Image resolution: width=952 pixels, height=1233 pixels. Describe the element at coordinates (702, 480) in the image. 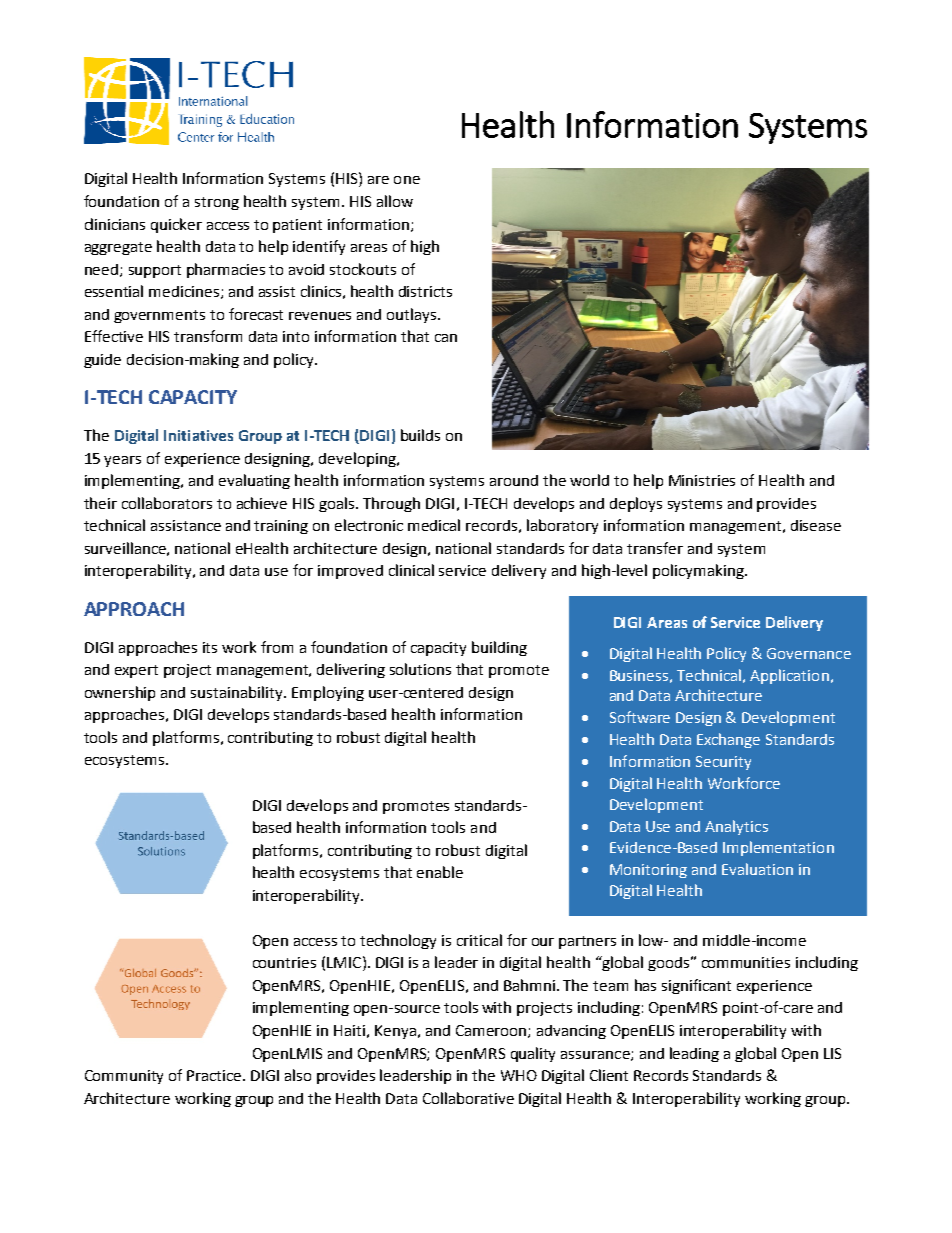

I see `Ministries` at that location.
